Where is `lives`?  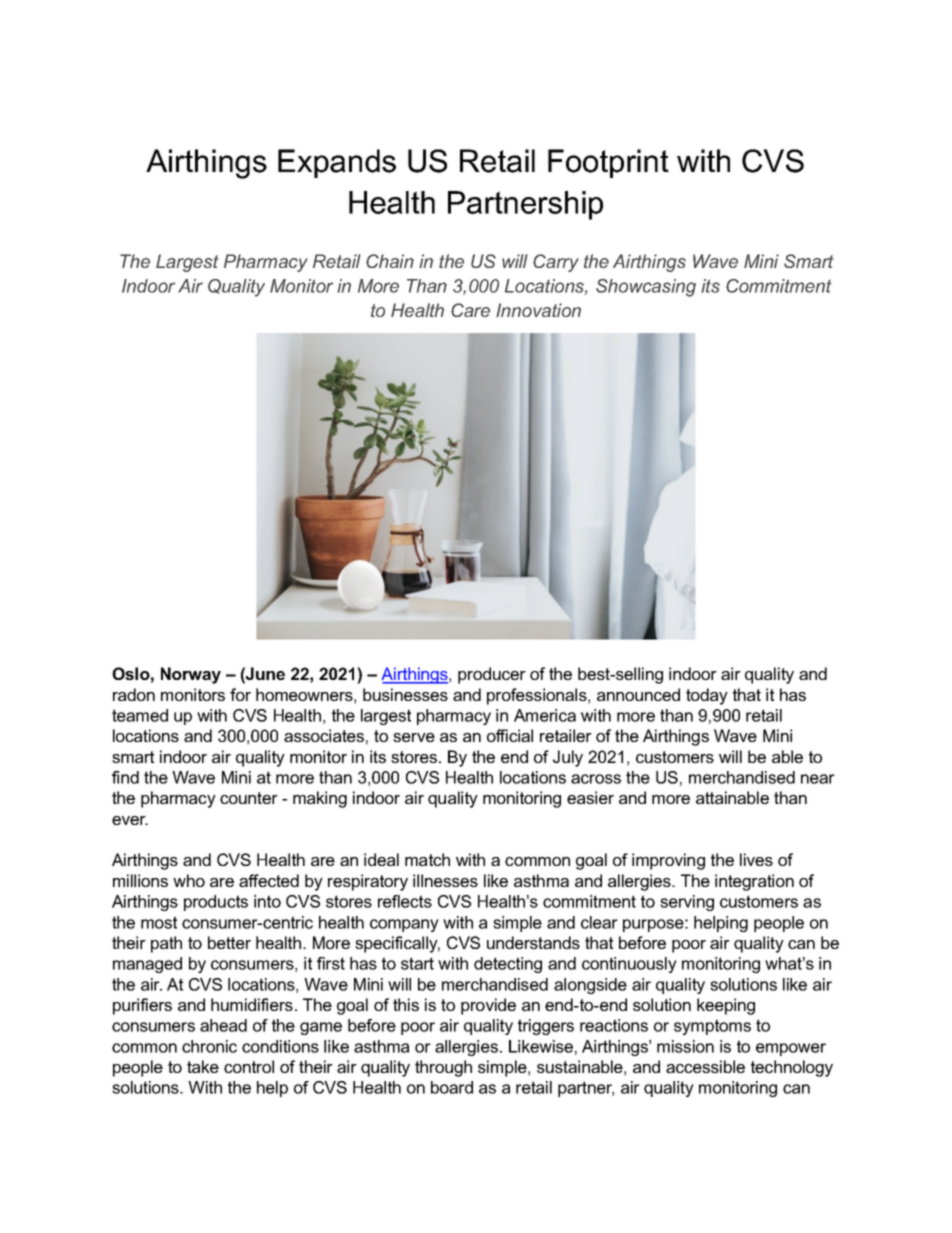 lives is located at coordinates (756, 859).
